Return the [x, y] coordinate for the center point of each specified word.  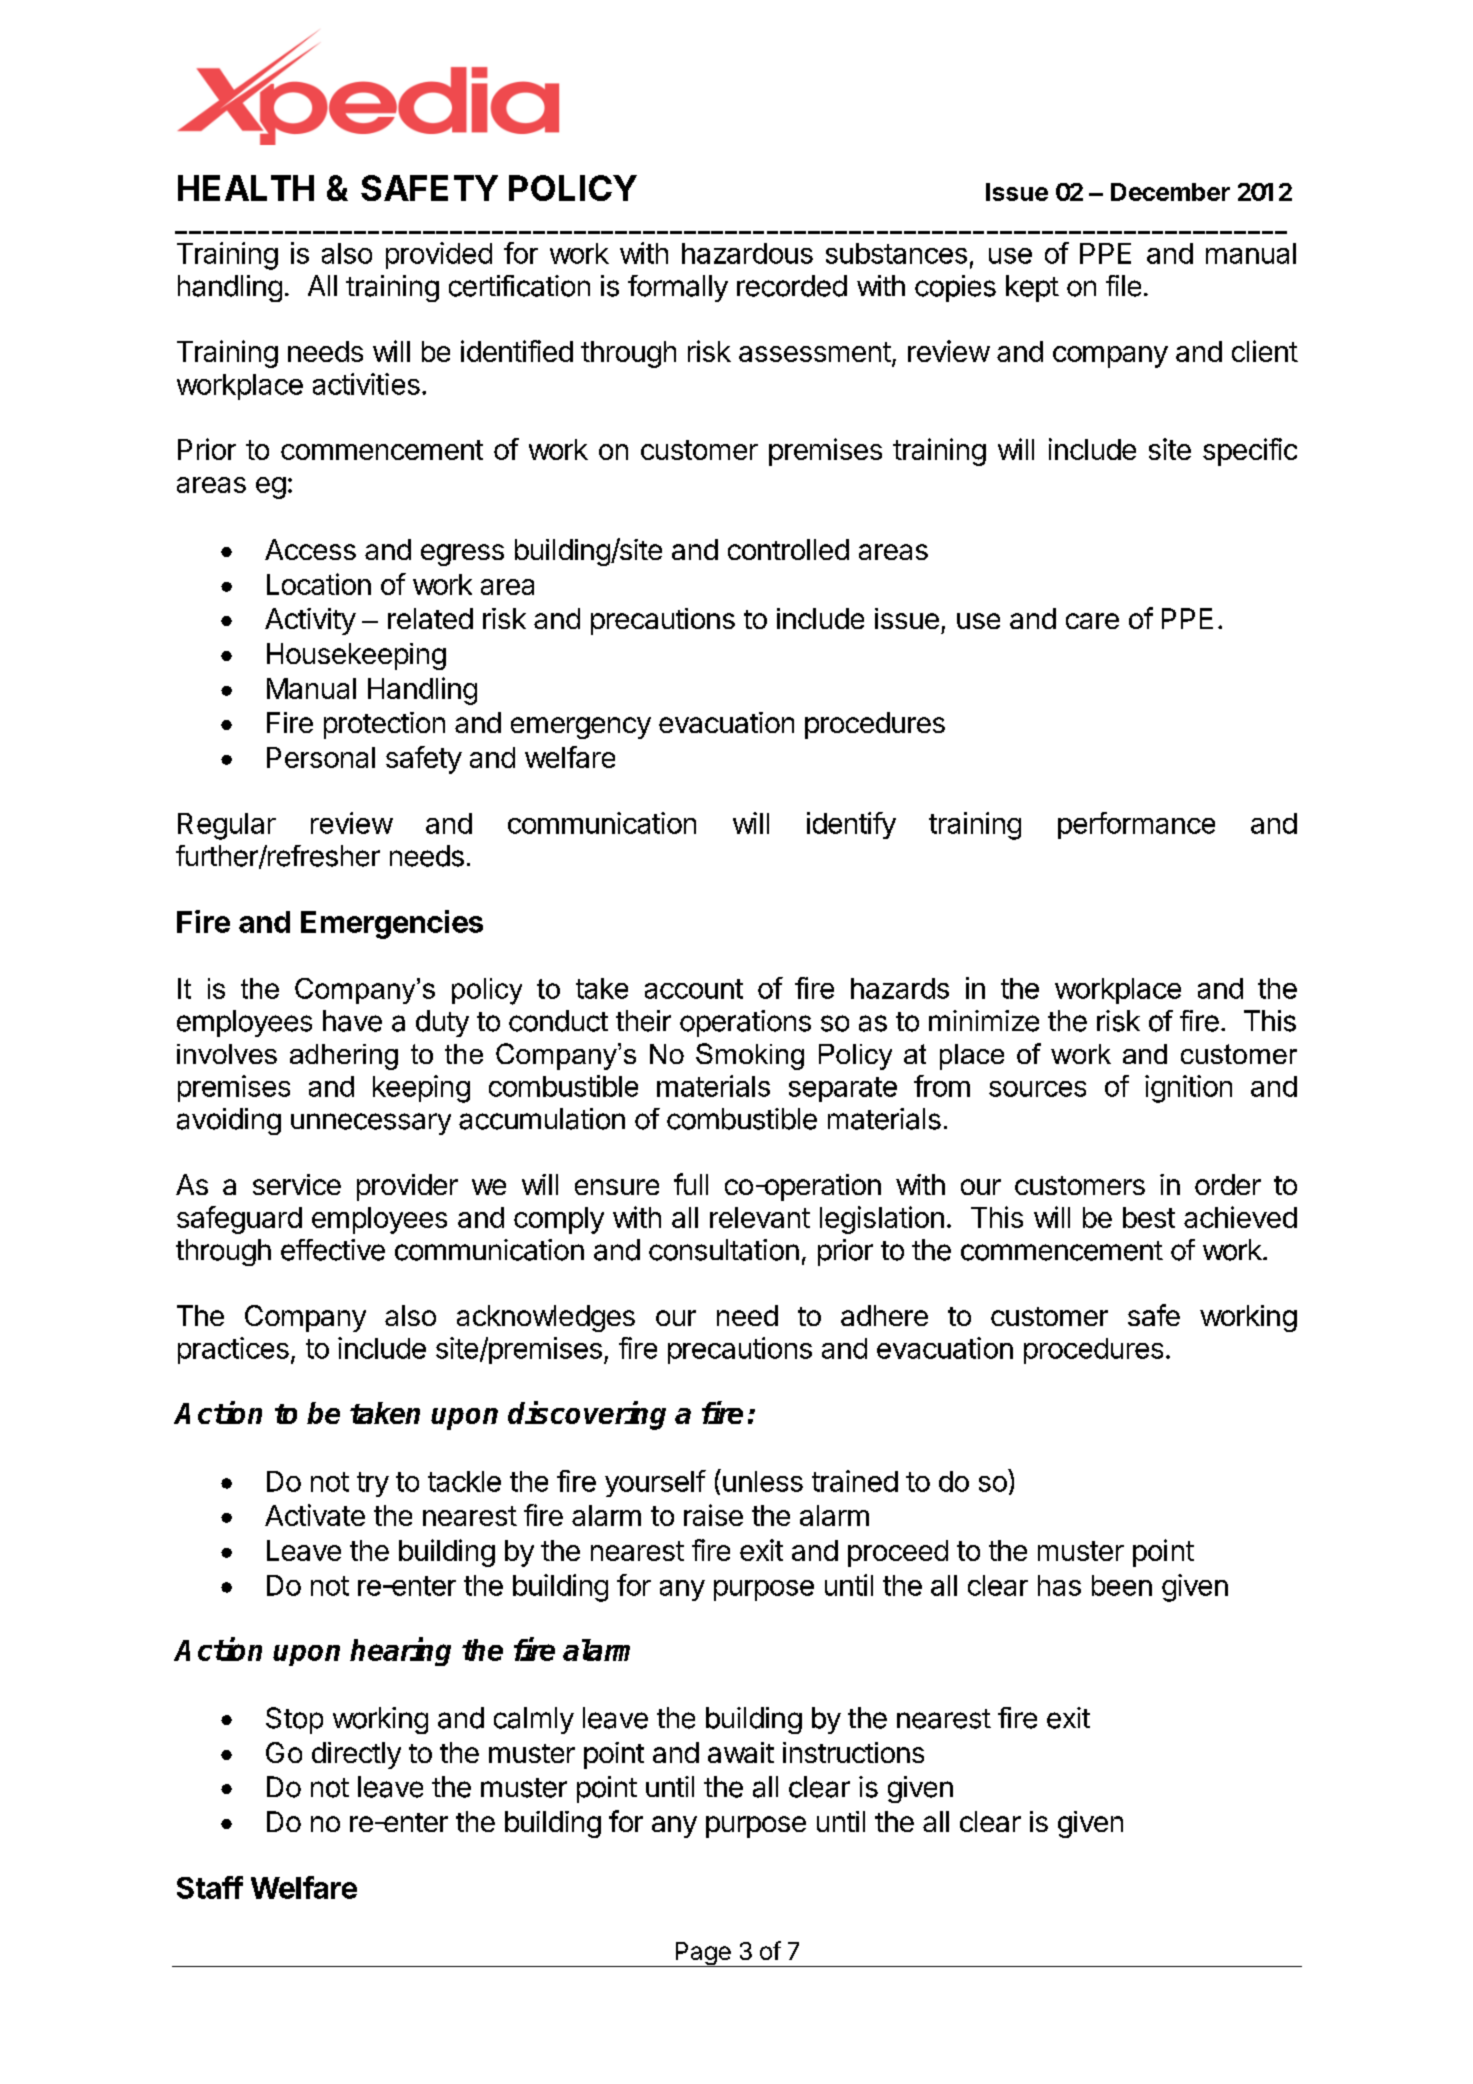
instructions [853, 1752]
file [1123, 286]
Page [703, 1954]
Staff [210, 1887]
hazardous [747, 253]
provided [439, 255]
